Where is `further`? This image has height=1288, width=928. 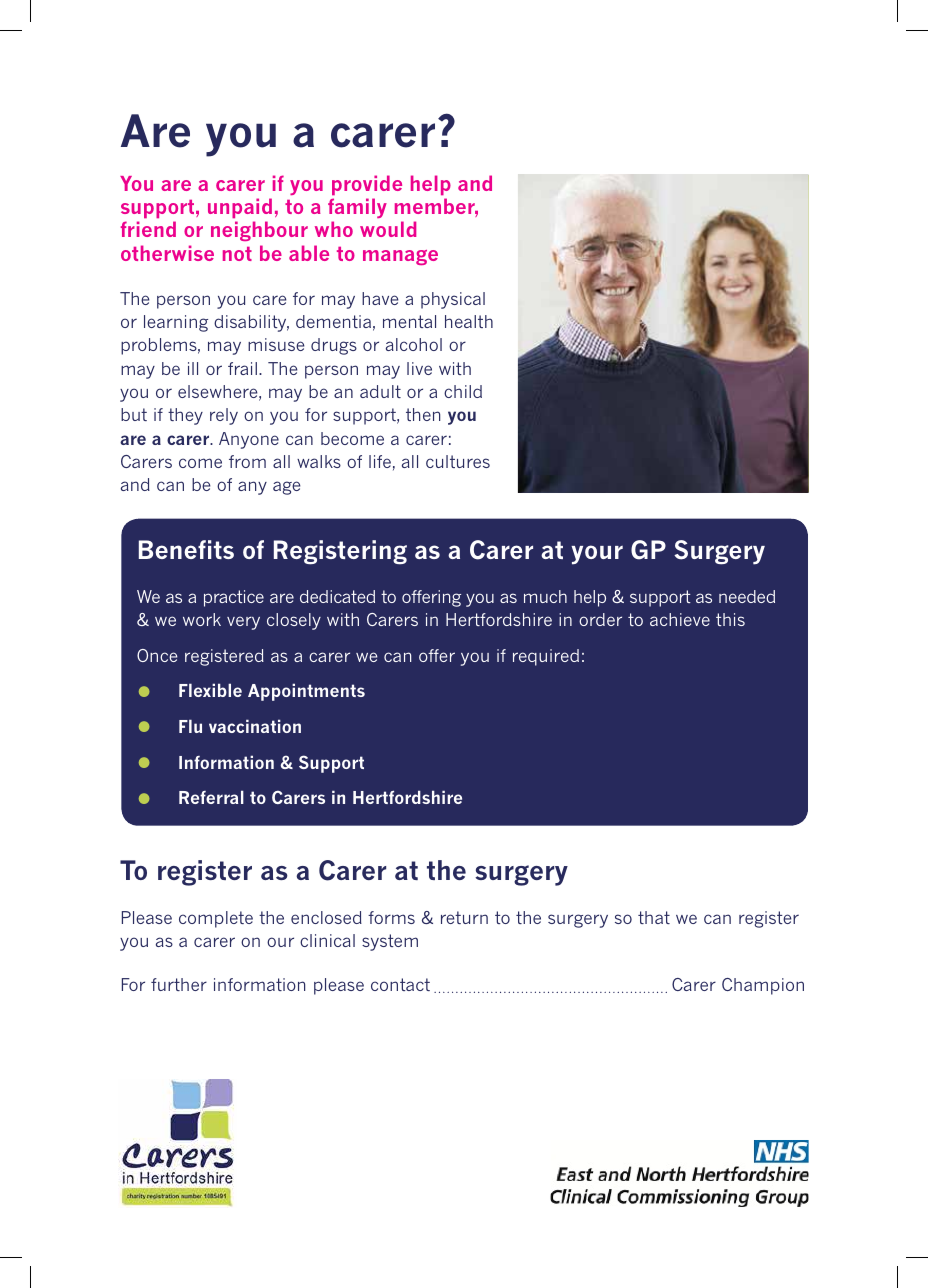
further is located at coordinates (179, 984).
